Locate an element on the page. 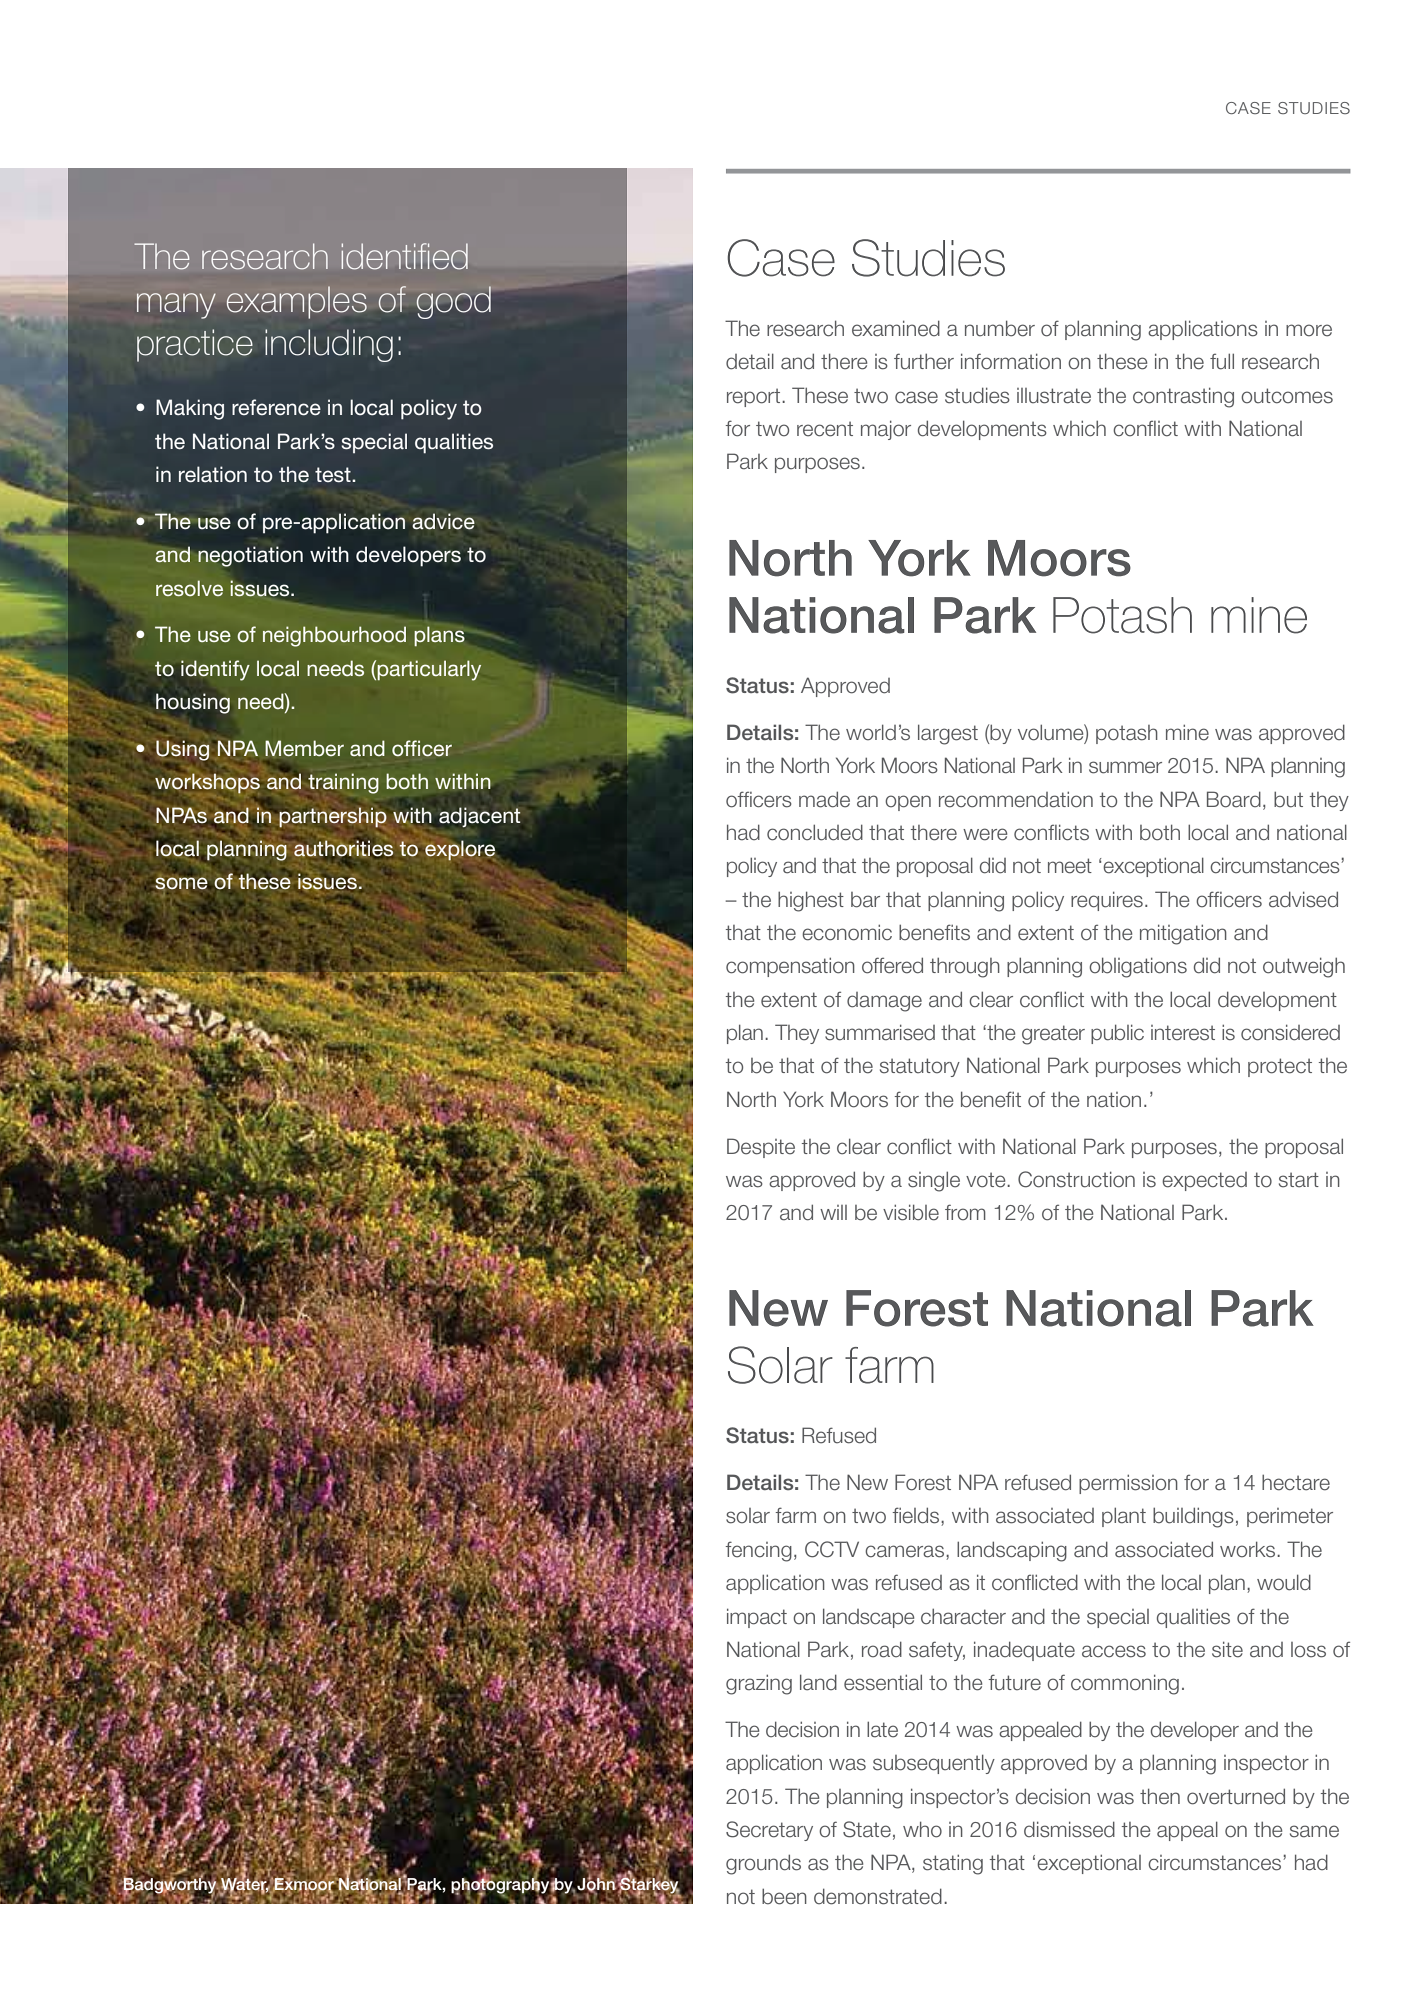 This document has height=2005, width=1418. examples is located at coordinates (297, 302).
